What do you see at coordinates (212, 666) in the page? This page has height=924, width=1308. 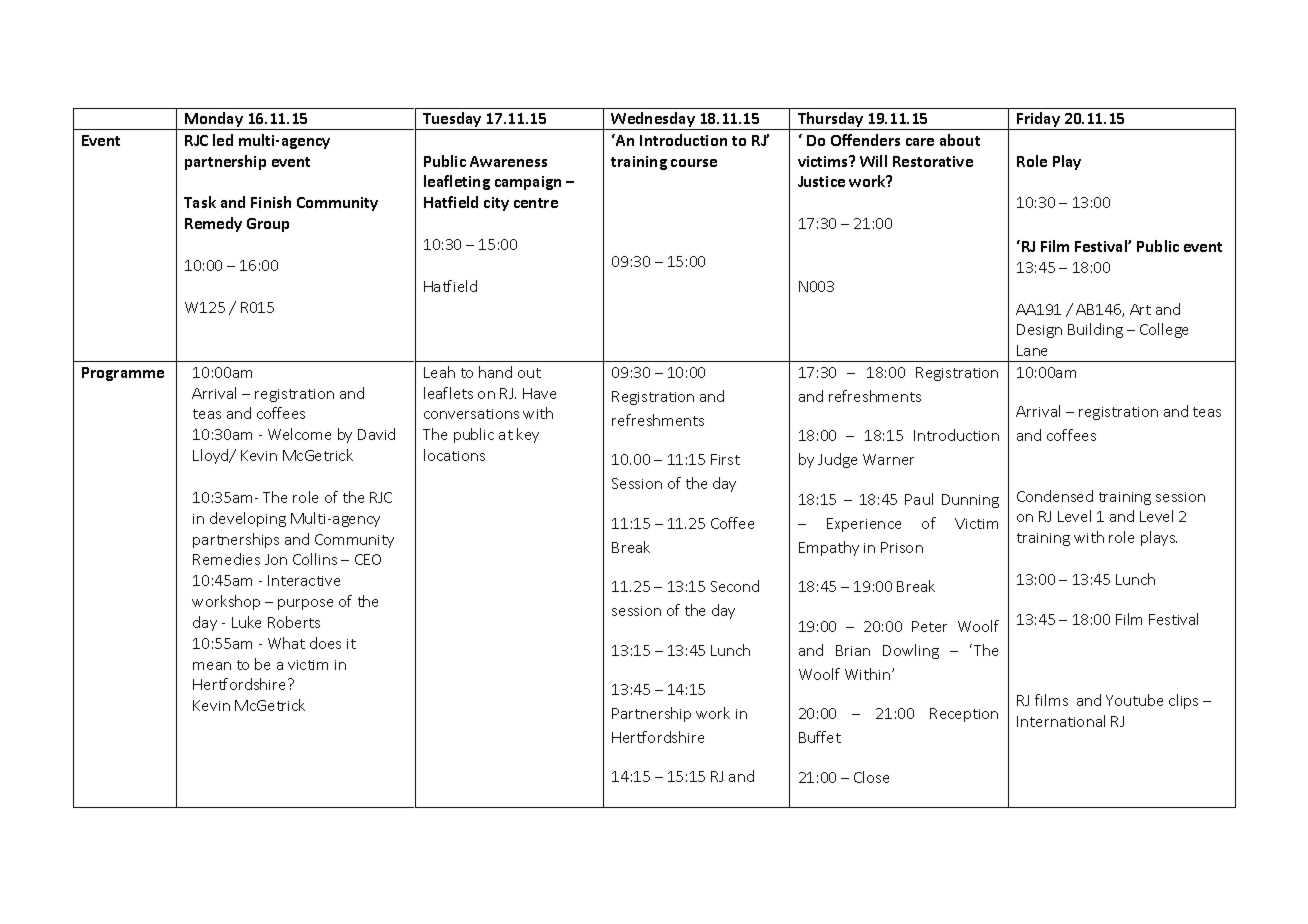 I see `mean` at bounding box center [212, 666].
